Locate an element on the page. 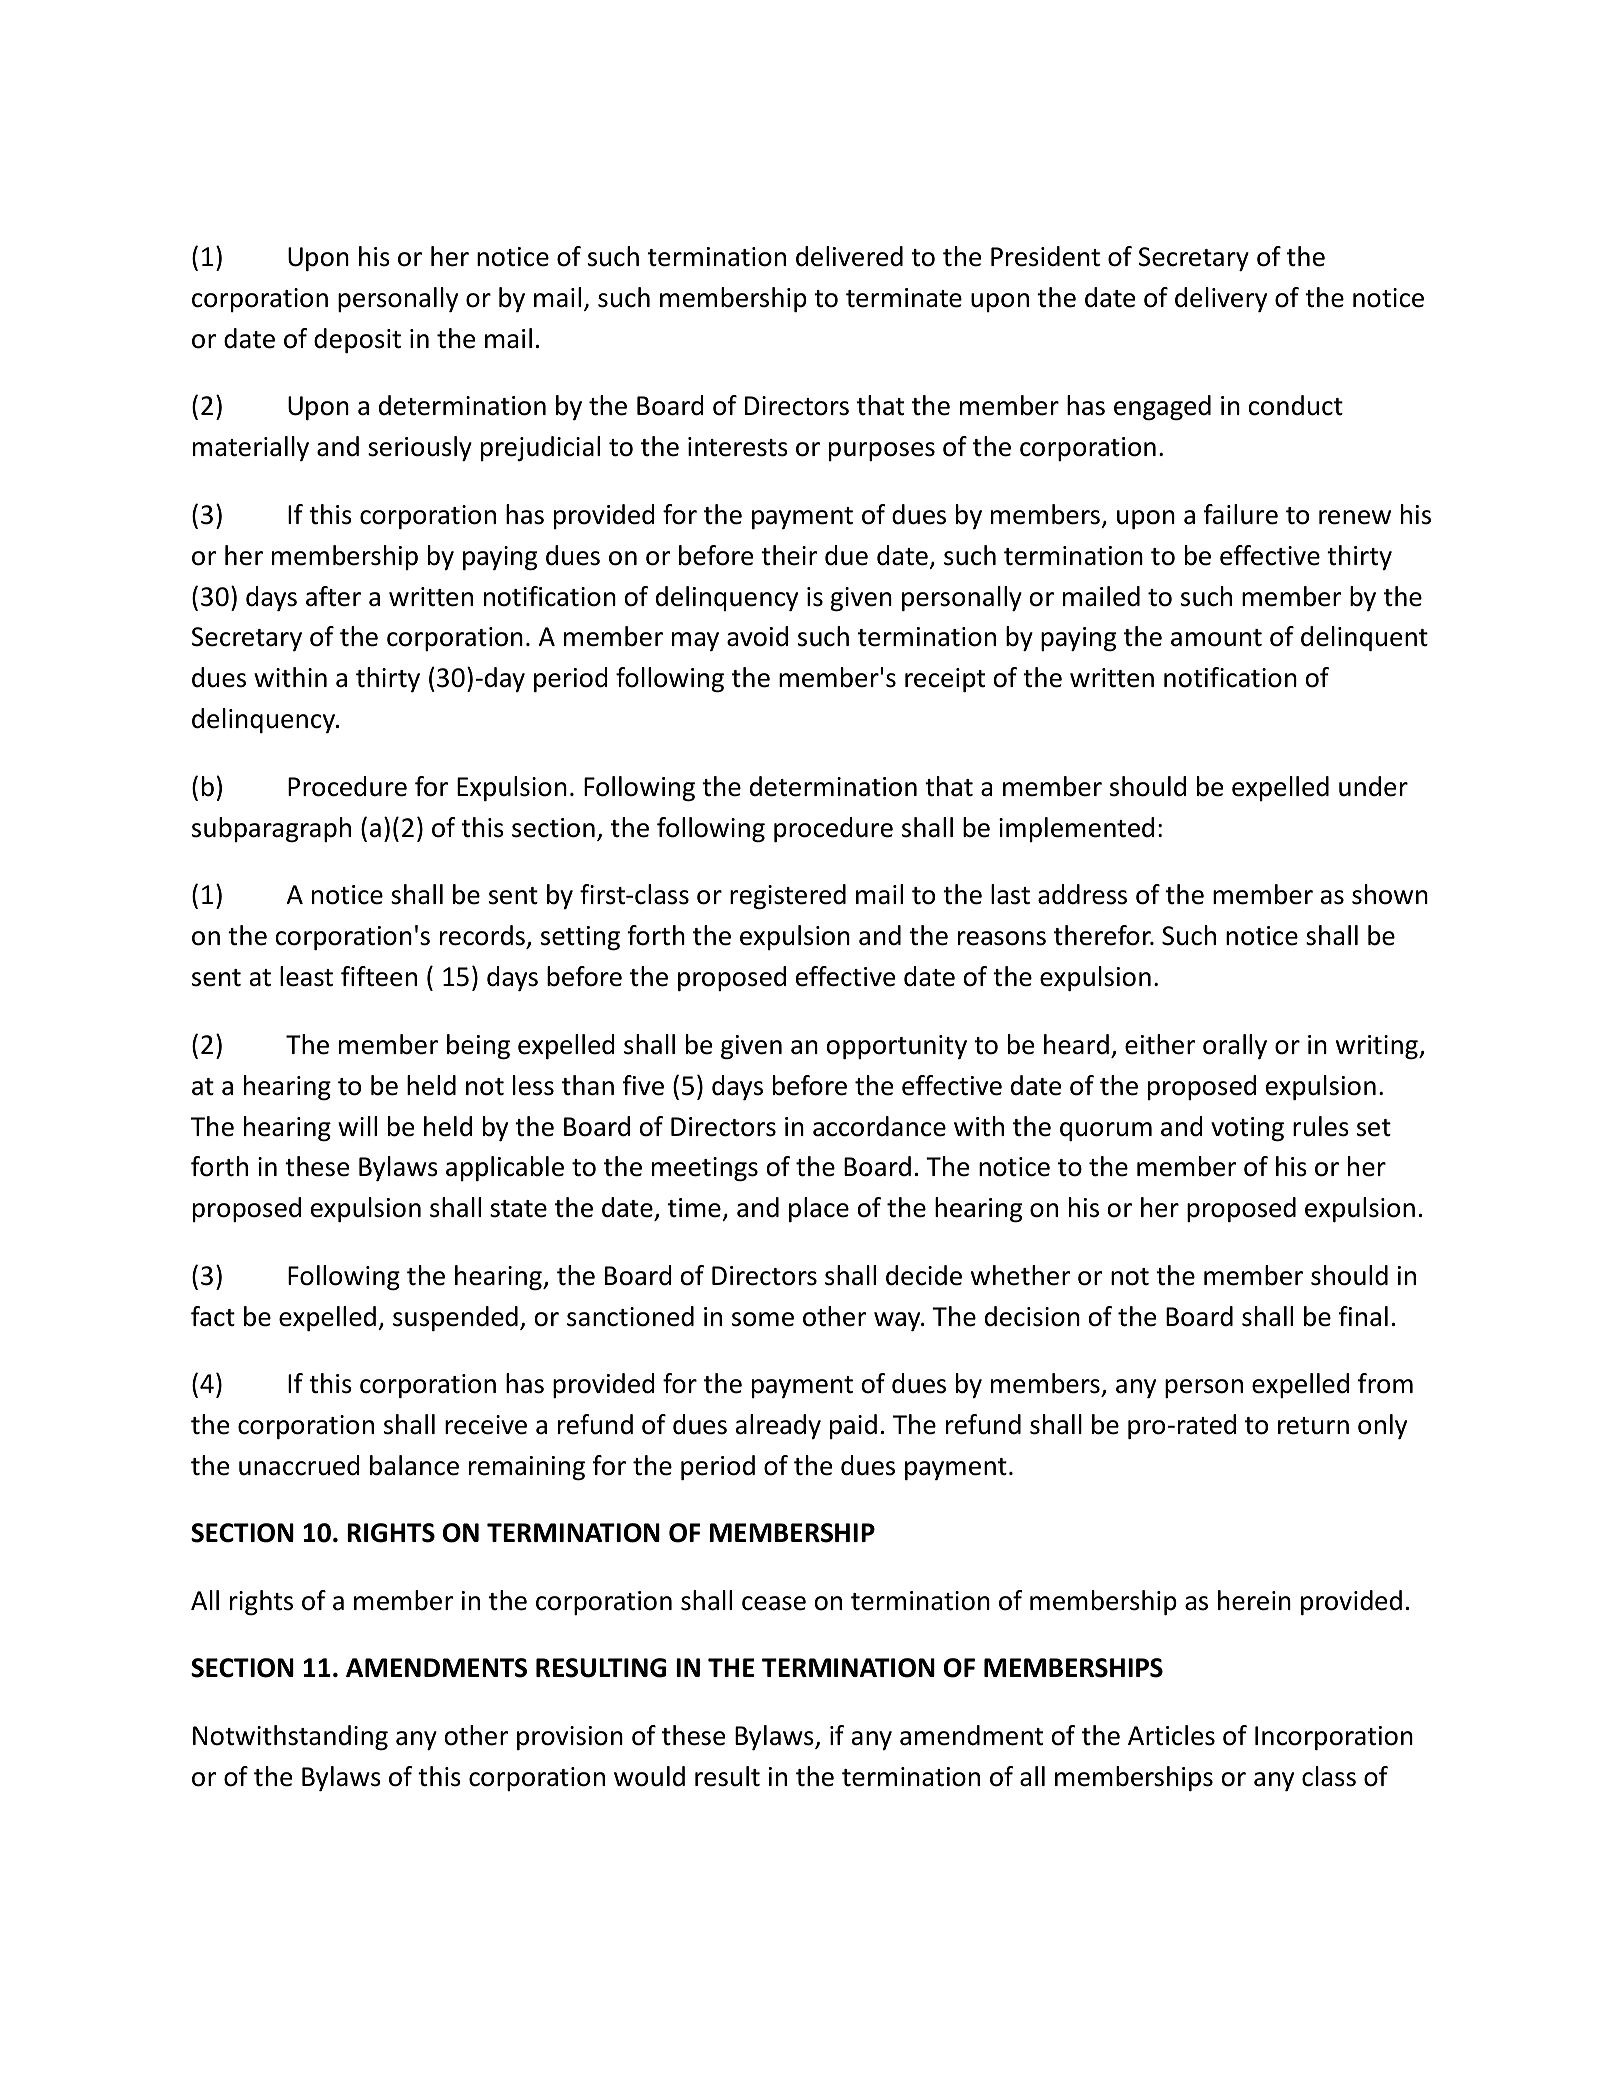  amount is located at coordinates (1216, 638).
